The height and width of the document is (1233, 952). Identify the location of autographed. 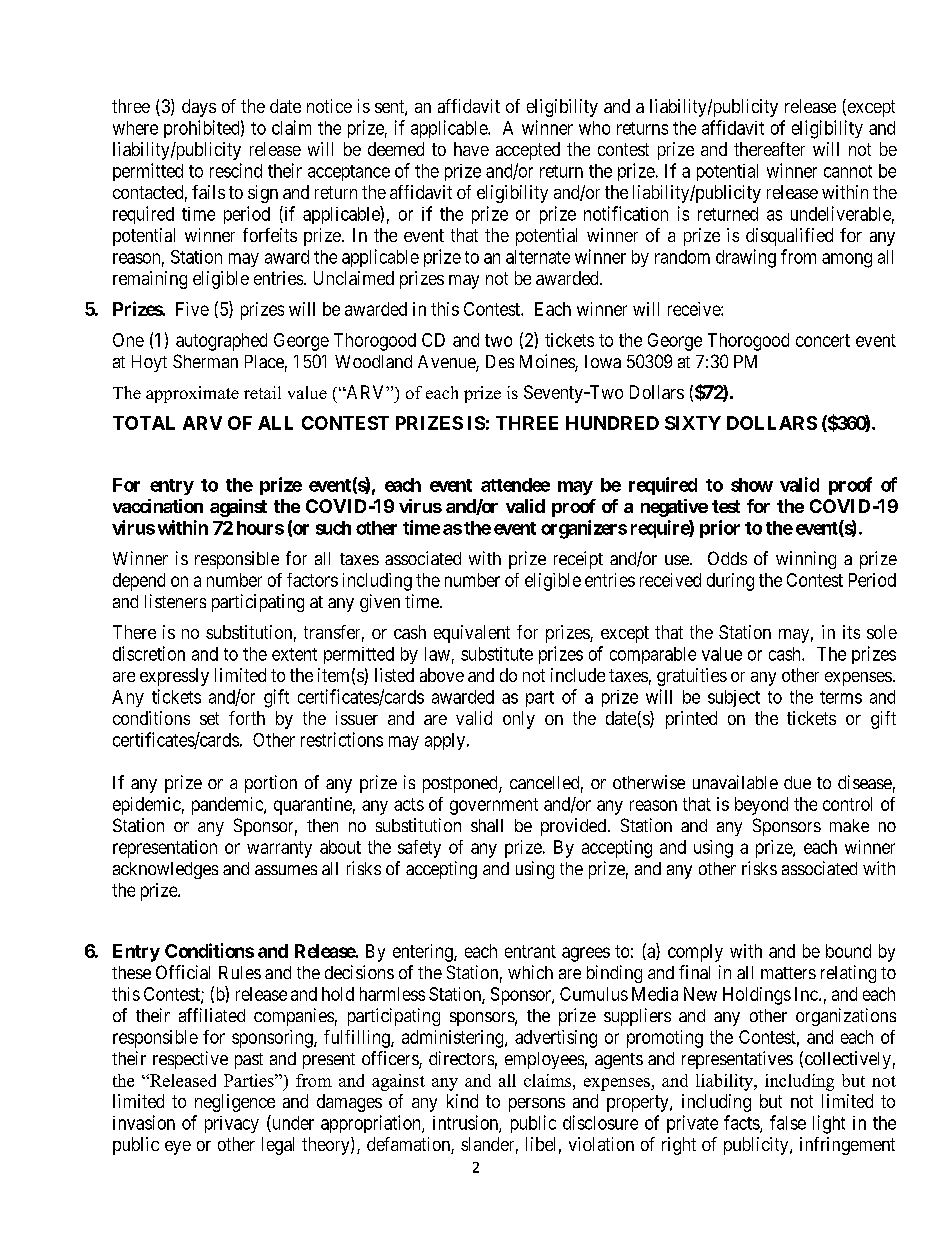
(221, 342).
